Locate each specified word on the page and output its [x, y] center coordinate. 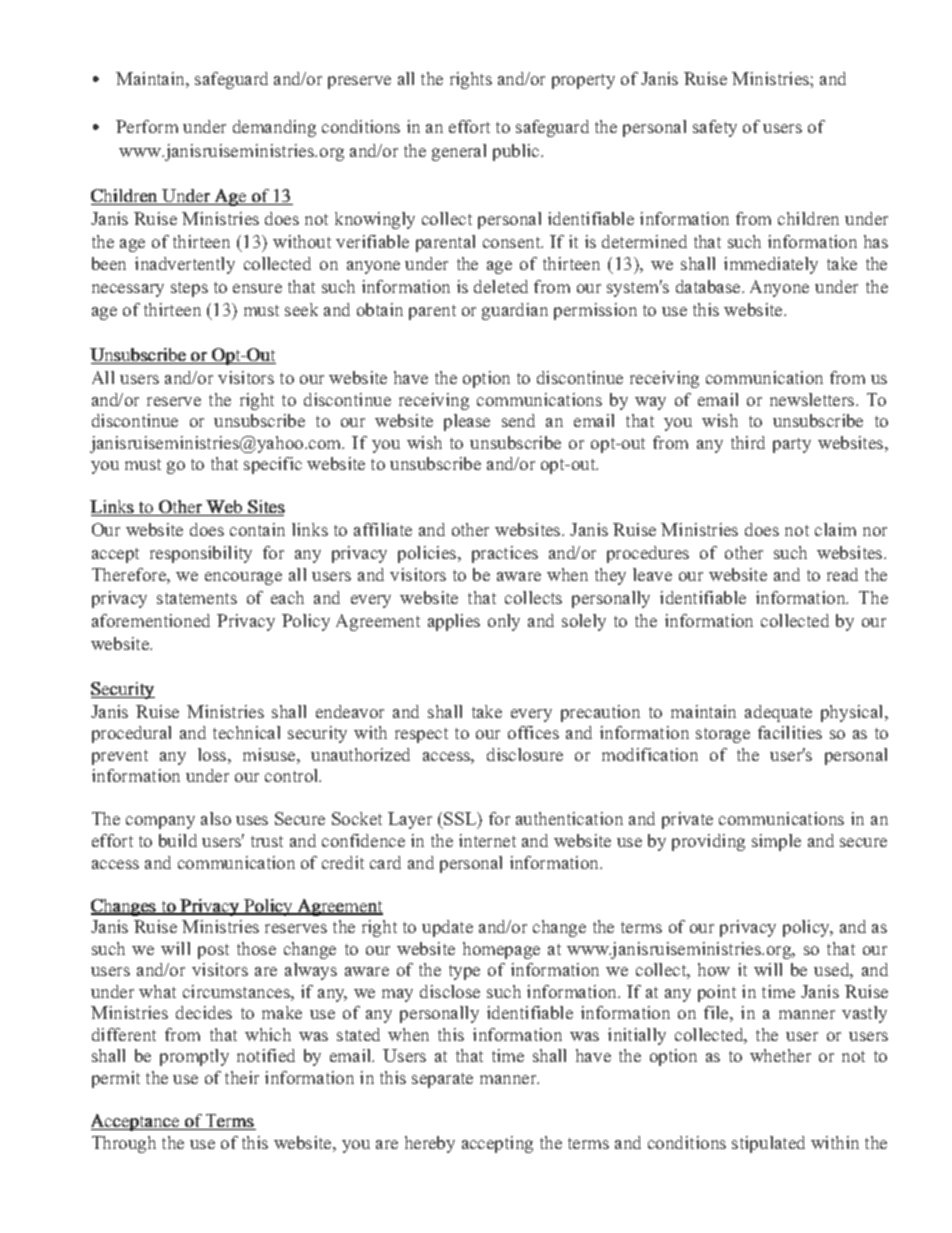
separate [442, 1080]
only [504, 622]
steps [189, 289]
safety [715, 128]
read [842, 574]
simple [776, 842]
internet [487, 840]
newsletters [813, 399]
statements [197, 598]
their [242, 1077]
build [178, 840]
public [517, 152]
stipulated [768, 1144]
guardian [515, 311]
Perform [147, 126]
